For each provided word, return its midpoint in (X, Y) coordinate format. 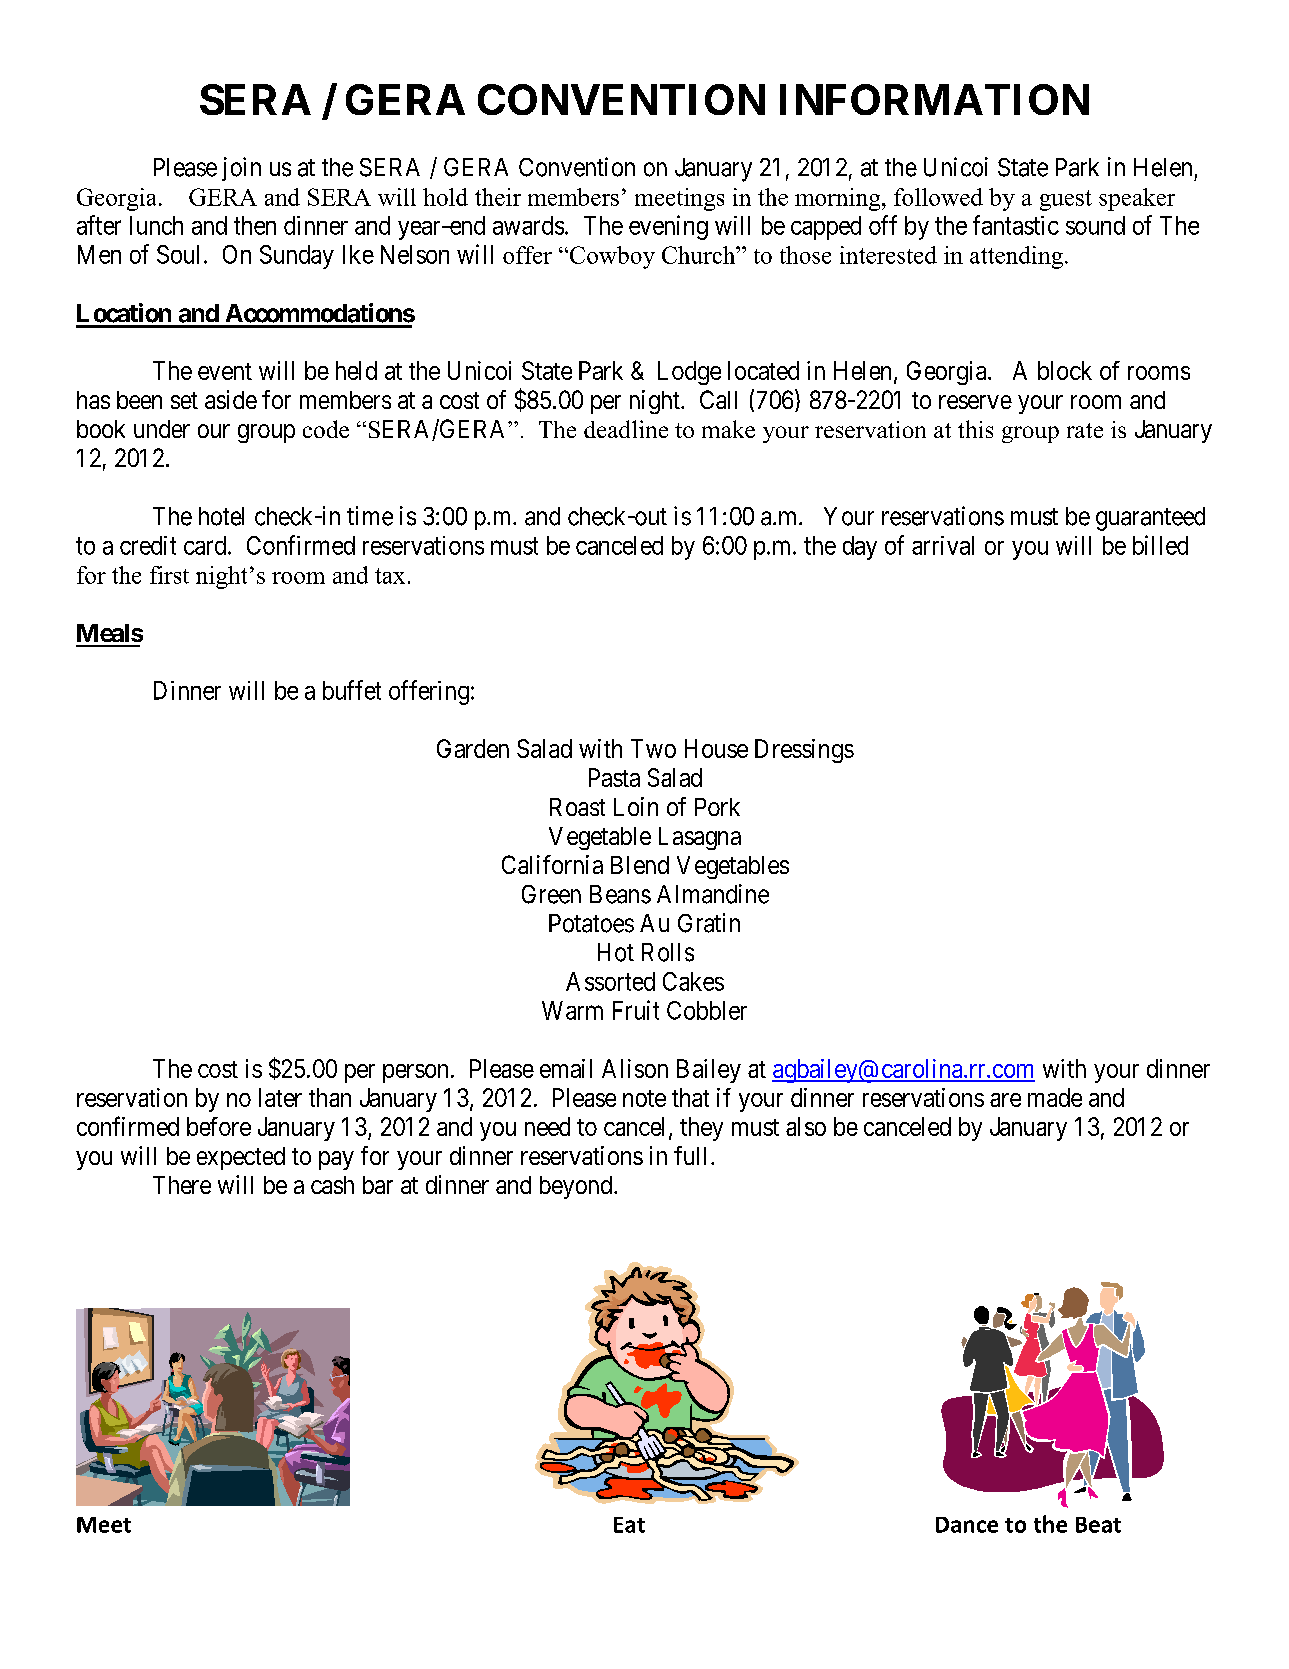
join (241, 169)
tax (390, 576)
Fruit (636, 1010)
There (182, 1185)
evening (668, 227)
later (280, 1097)
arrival (943, 545)
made (1055, 1097)
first (169, 575)
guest (1066, 200)
